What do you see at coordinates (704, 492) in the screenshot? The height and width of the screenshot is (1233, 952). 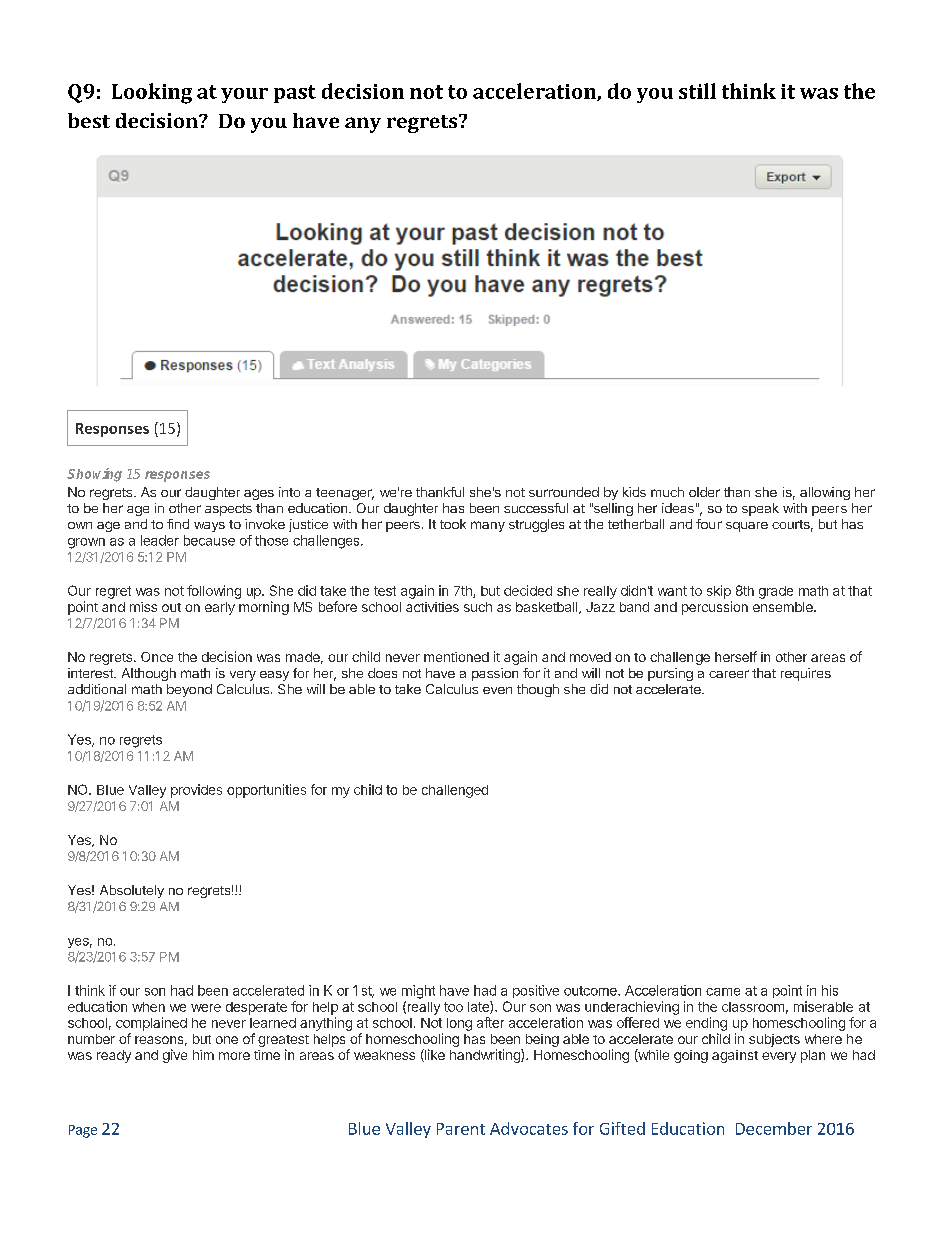 I see `older` at bounding box center [704, 492].
